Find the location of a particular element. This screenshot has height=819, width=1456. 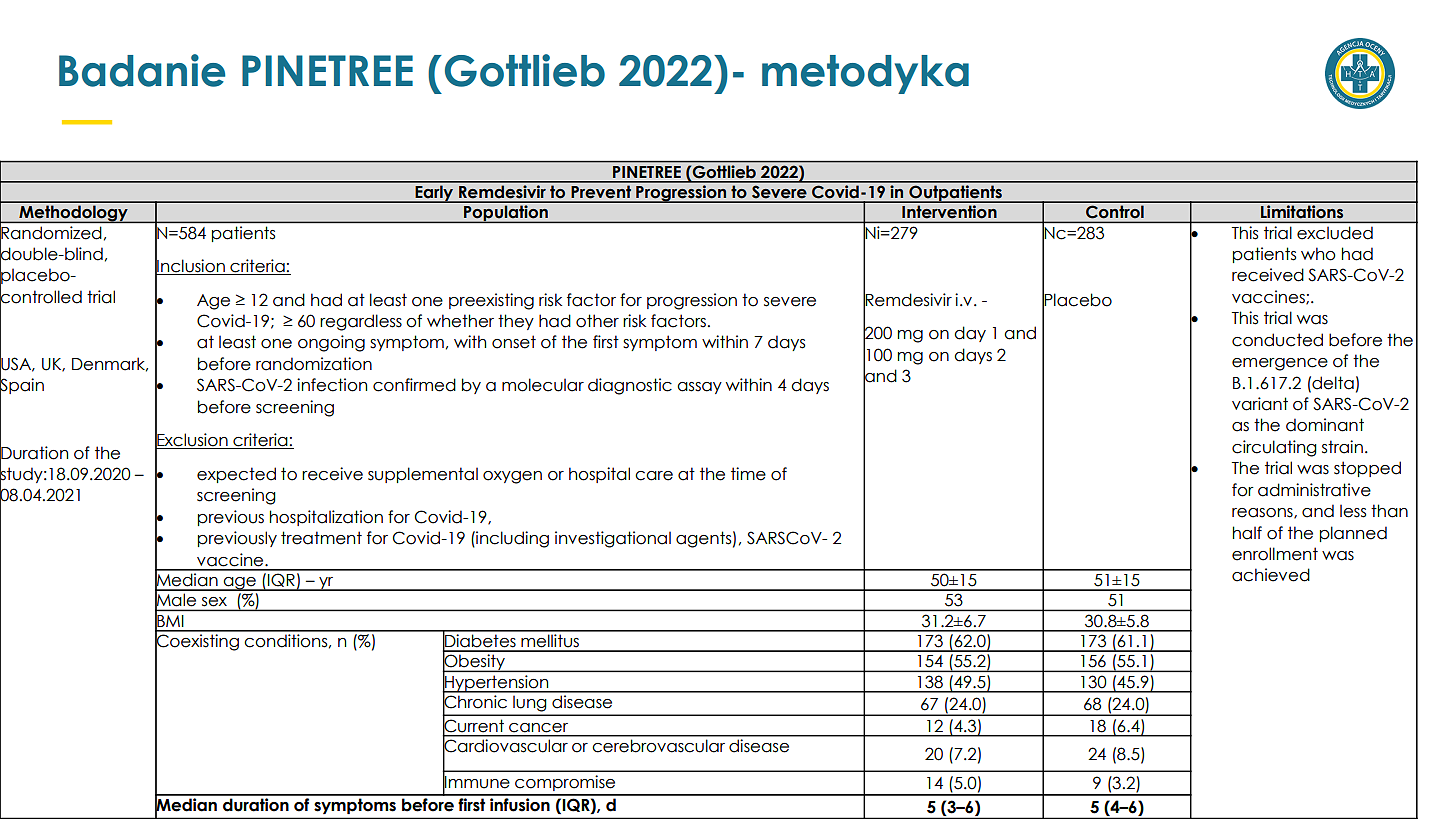

preexisting is located at coordinates (491, 301).
